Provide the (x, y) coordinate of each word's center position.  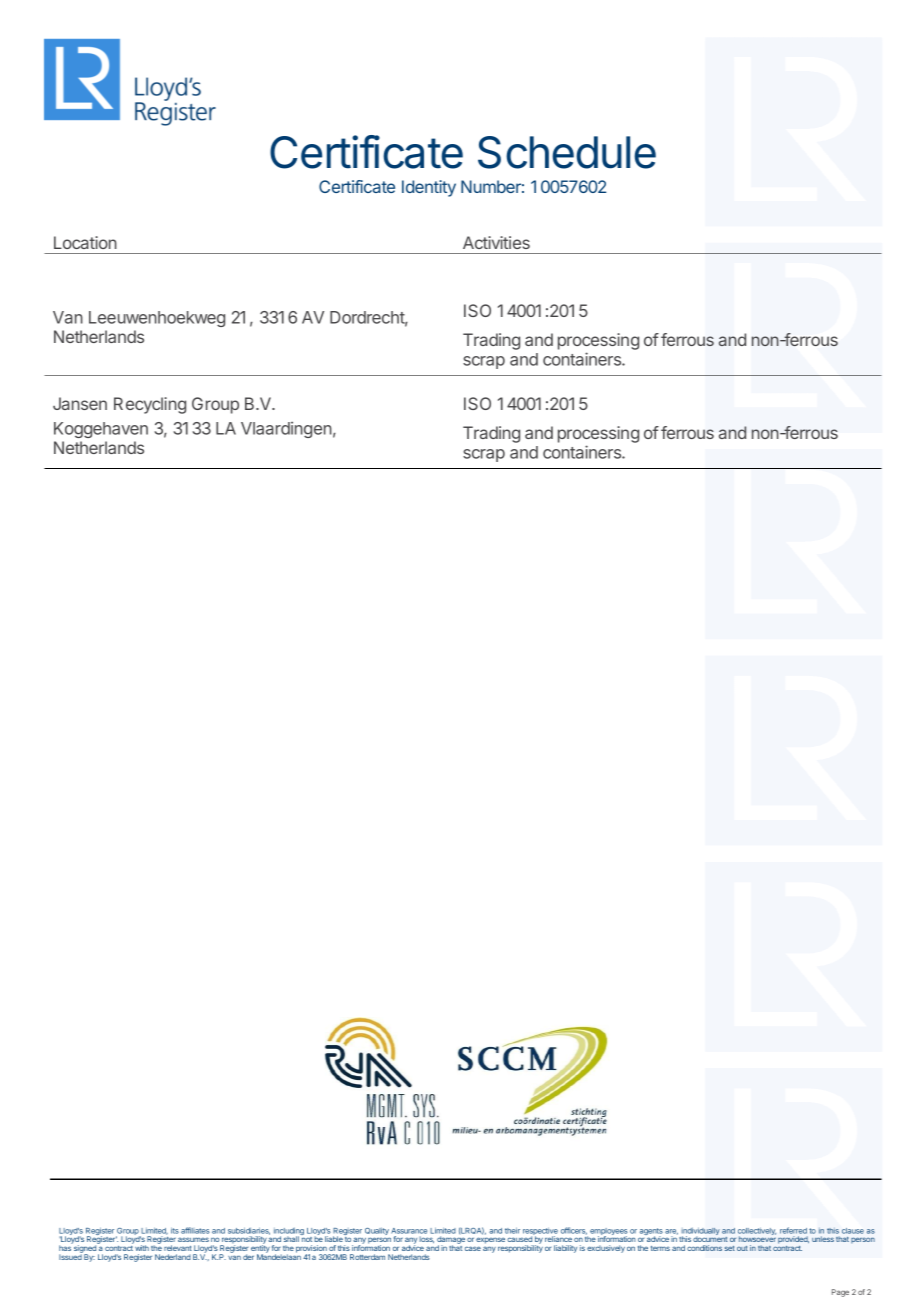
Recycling (150, 405)
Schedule (567, 152)
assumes (193, 1239)
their (512, 1230)
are (671, 1232)
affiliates (195, 1230)
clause (853, 1231)
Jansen (80, 403)
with (142, 1248)
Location (85, 242)
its (175, 1230)
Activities (496, 242)
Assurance (409, 1231)
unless (823, 1239)
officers (574, 1231)
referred (793, 1230)
